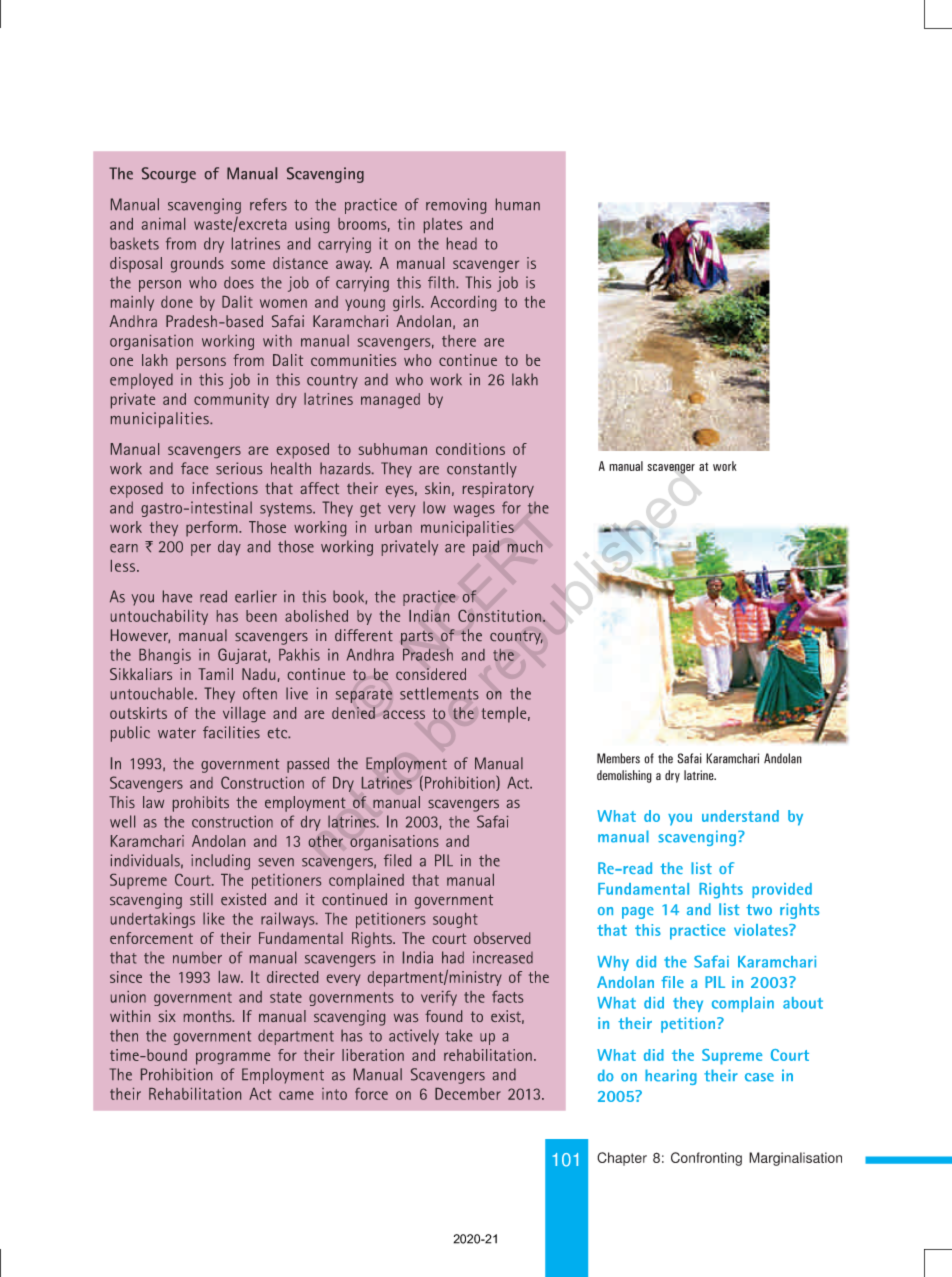 The image size is (952, 1277). What do you see at coordinates (213, 529) in the document?
I see `perform` at bounding box center [213, 529].
